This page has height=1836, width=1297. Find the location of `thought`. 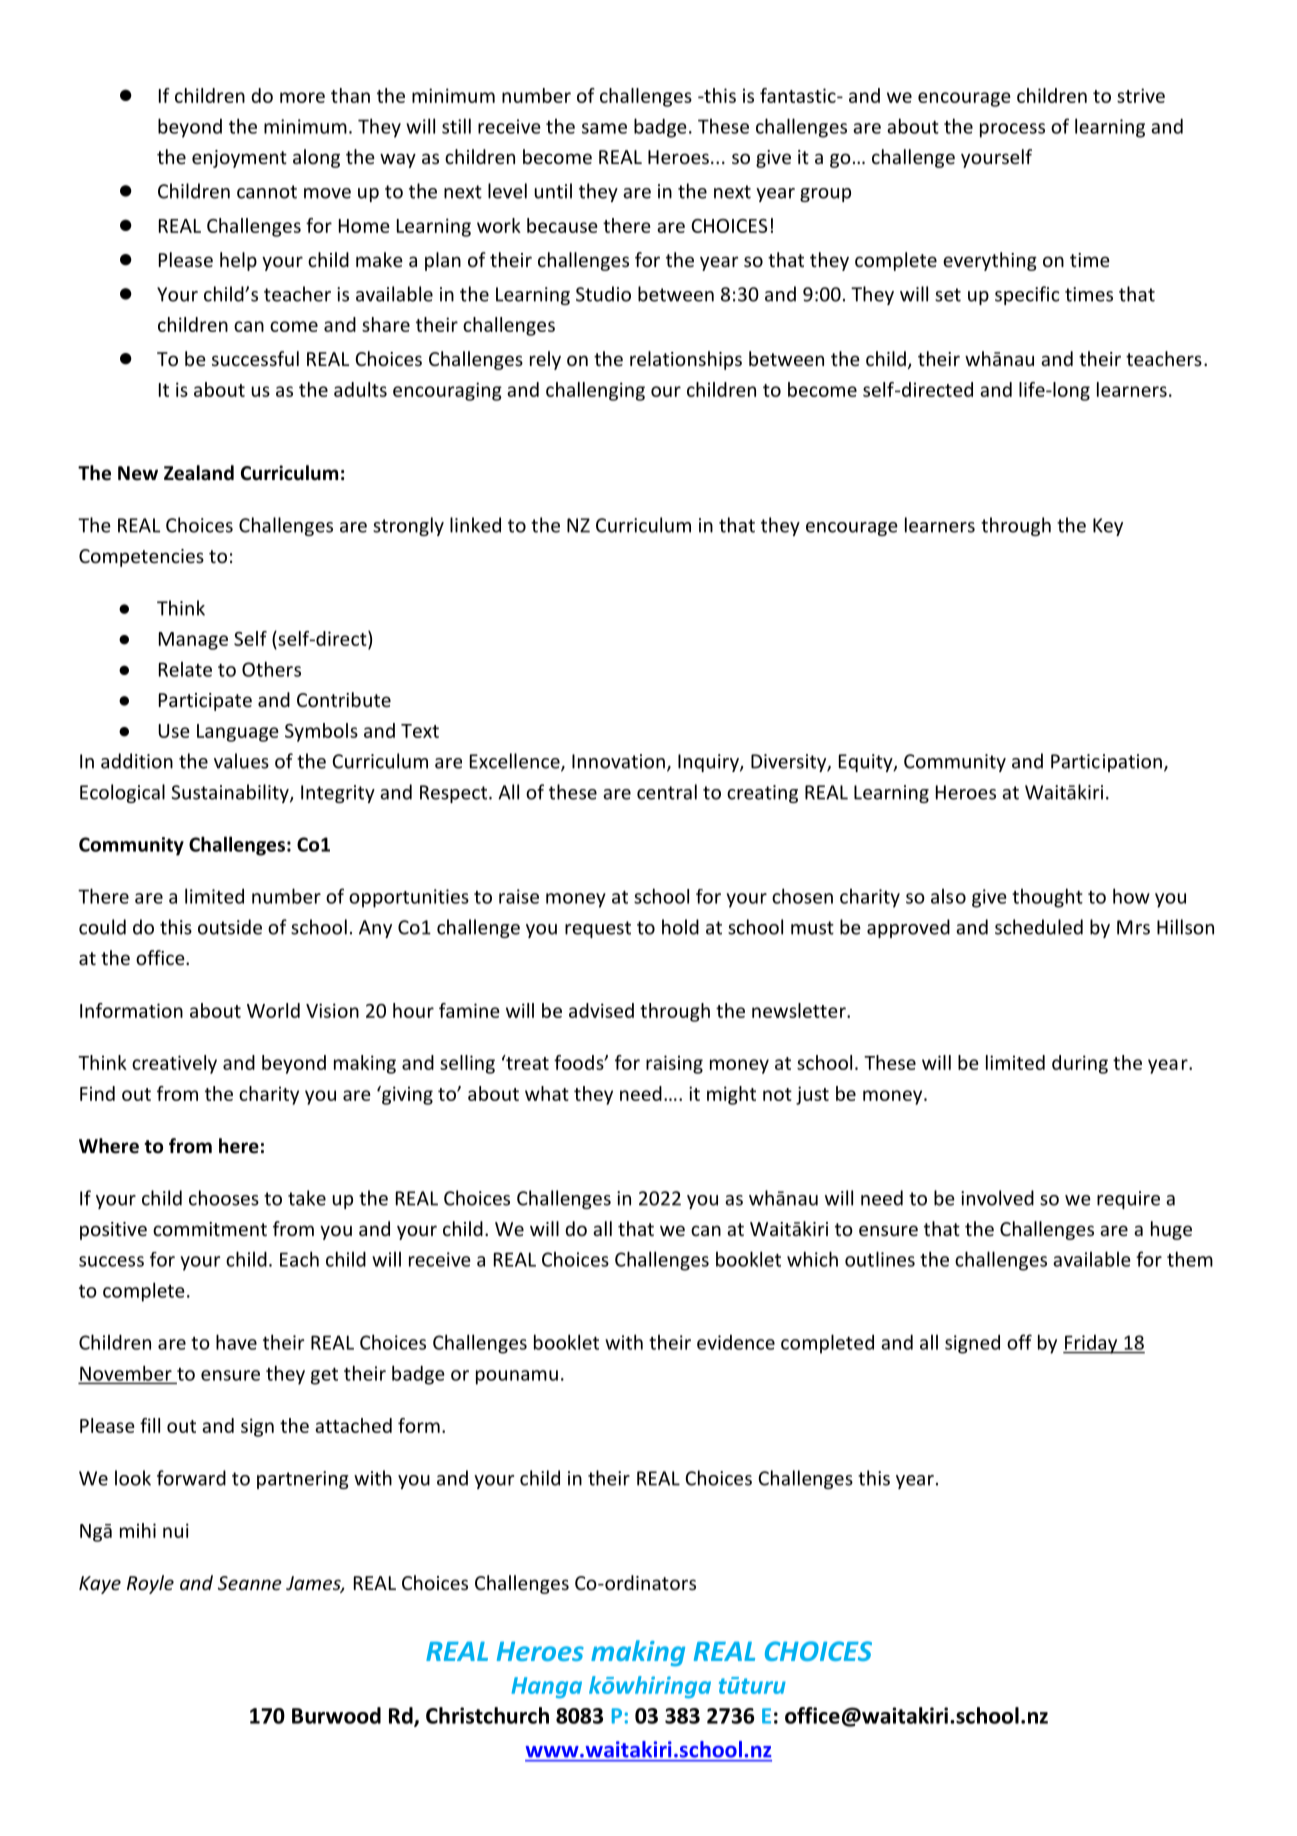

thought is located at coordinates (1047, 898).
